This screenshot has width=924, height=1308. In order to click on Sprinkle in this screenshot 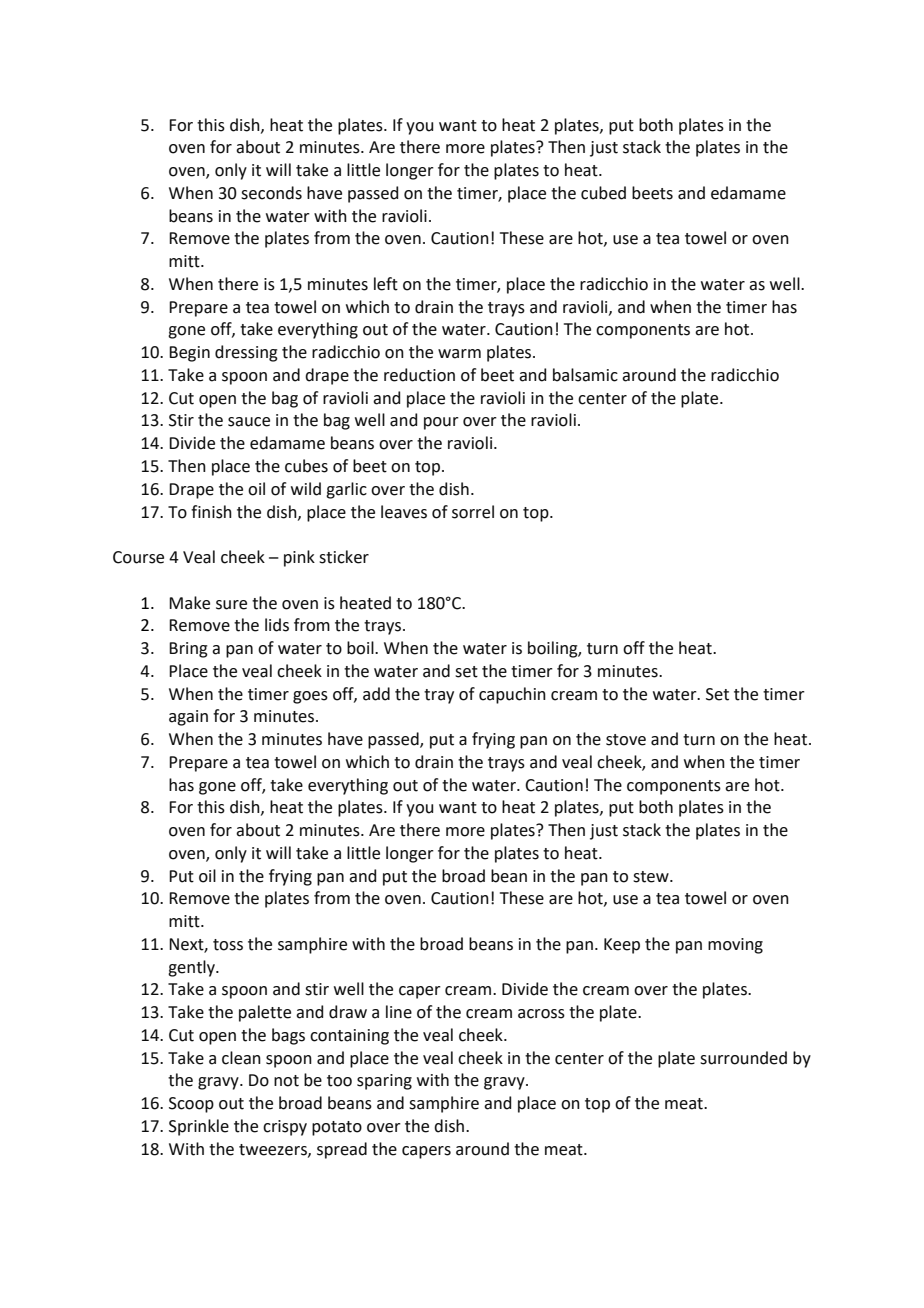, I will do `click(199, 1127)`.
